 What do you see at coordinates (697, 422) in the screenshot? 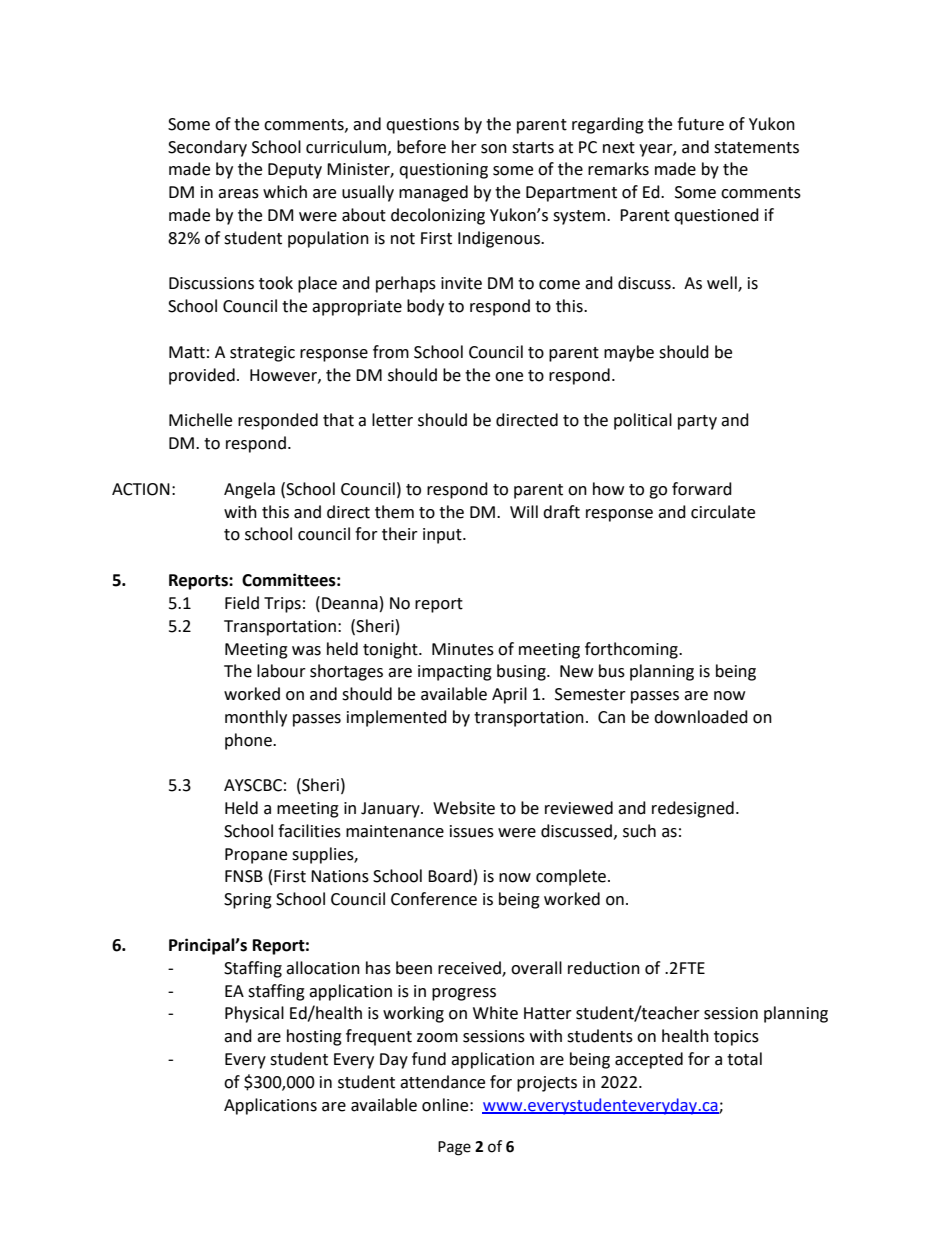
I see `party` at bounding box center [697, 422].
